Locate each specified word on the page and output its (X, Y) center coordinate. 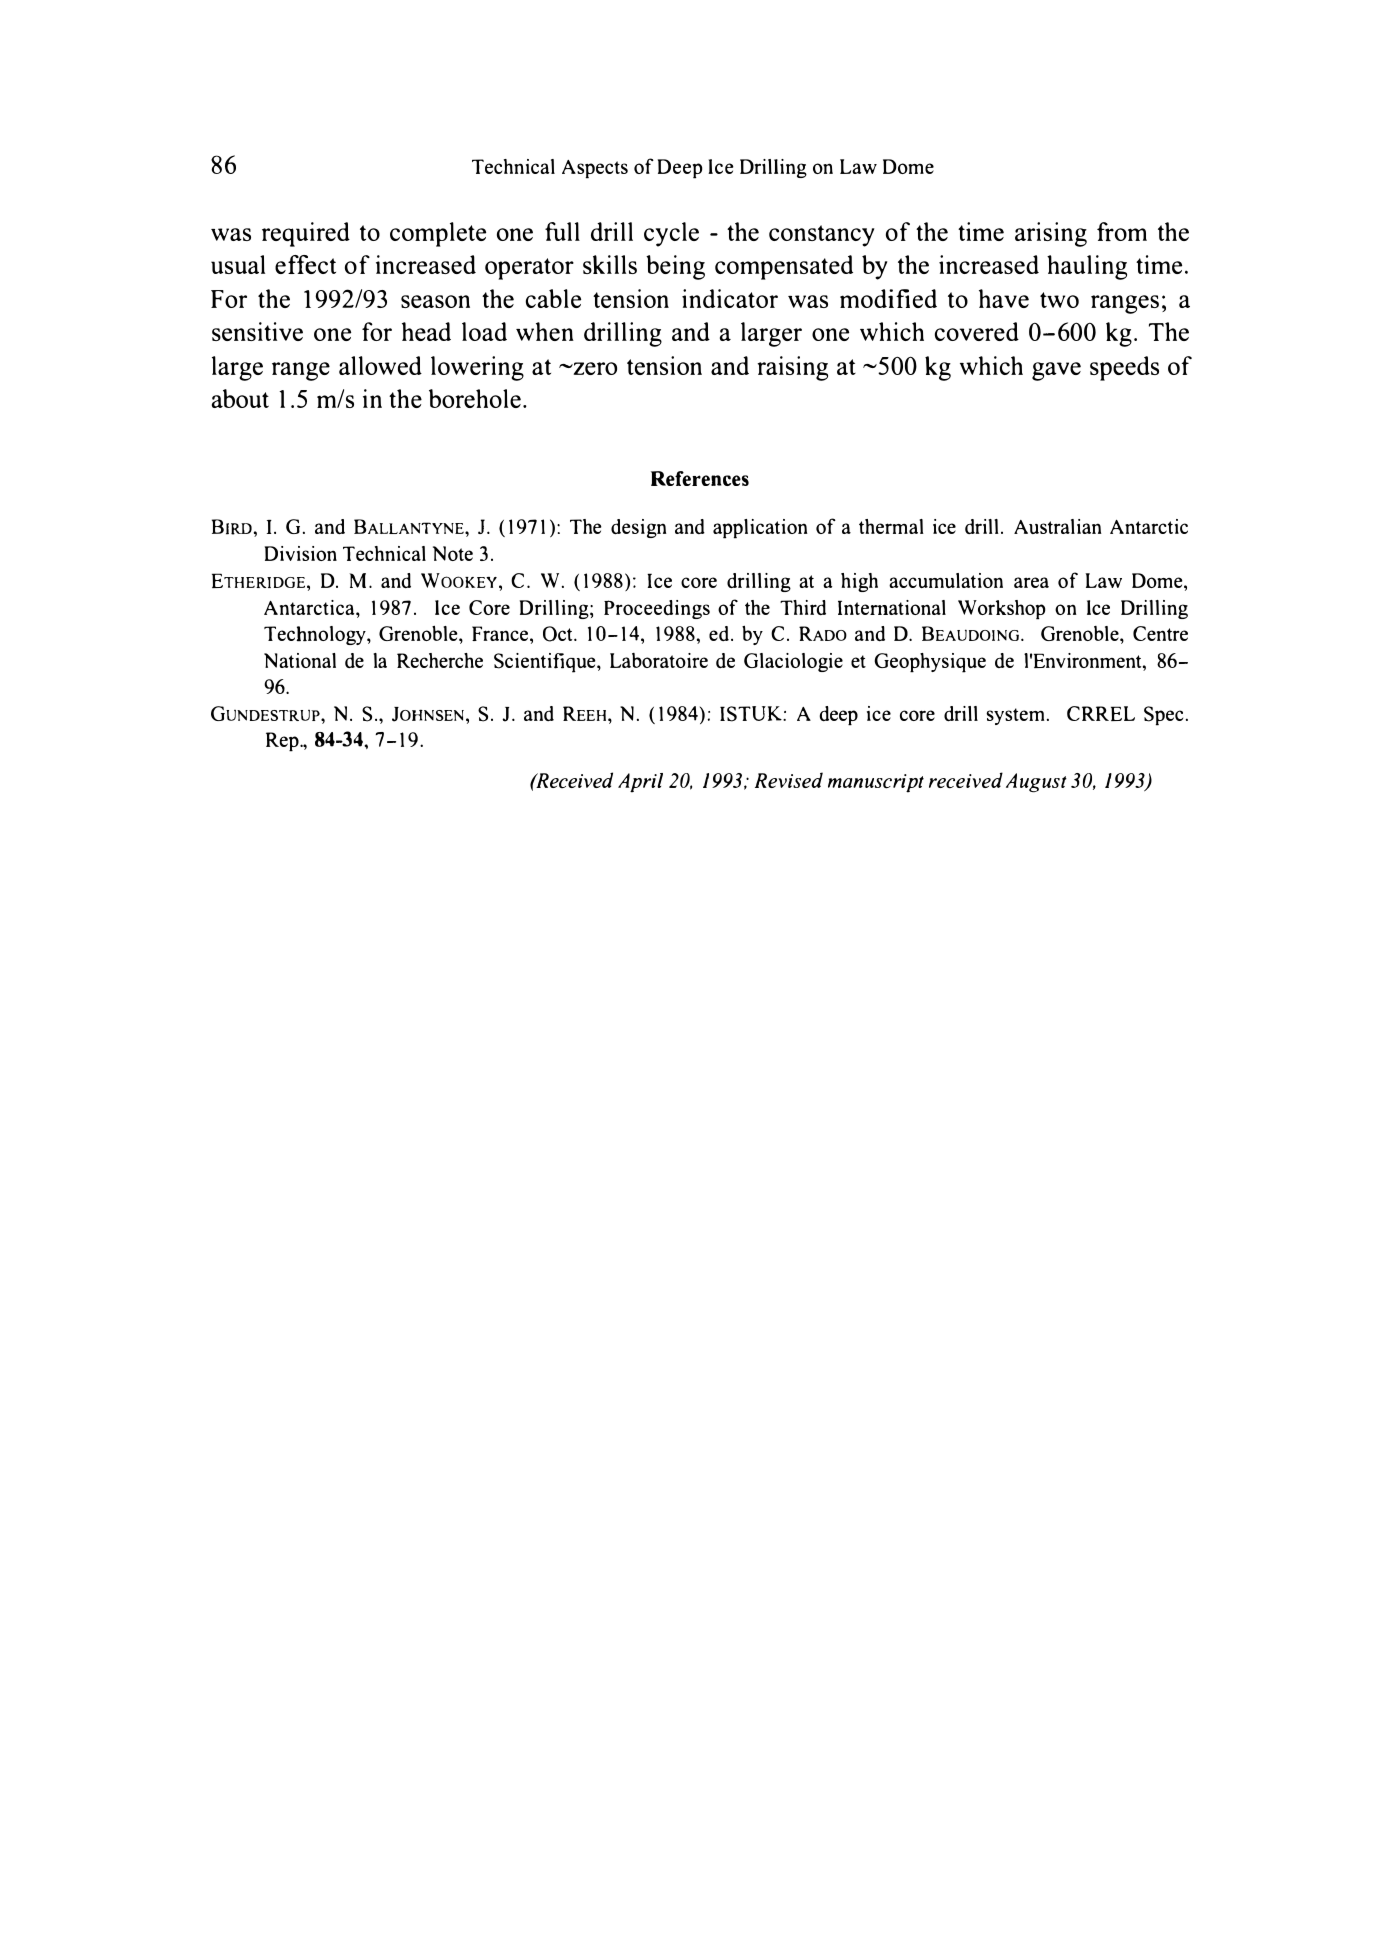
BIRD (232, 527)
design (639, 528)
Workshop (1001, 610)
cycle (671, 234)
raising (793, 368)
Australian (1058, 526)
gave (1056, 371)
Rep (283, 742)
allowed (380, 365)
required (306, 234)
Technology (316, 635)
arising (1051, 234)
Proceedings (657, 609)
